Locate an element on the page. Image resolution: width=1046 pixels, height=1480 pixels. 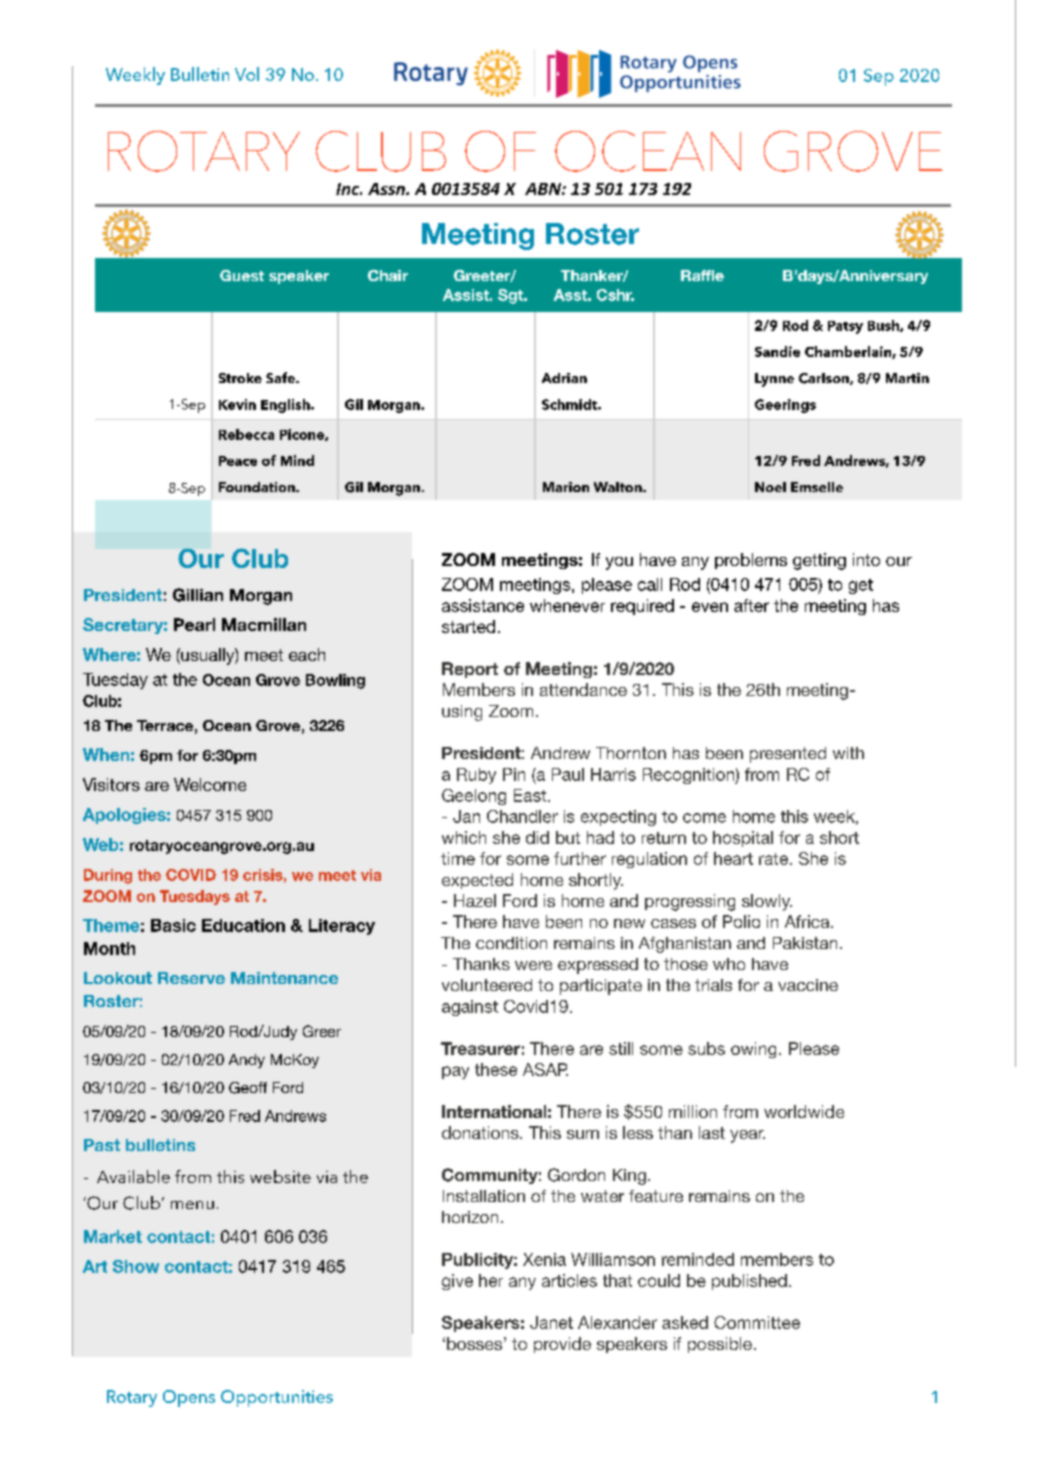
Pearl is located at coordinates (194, 624).
